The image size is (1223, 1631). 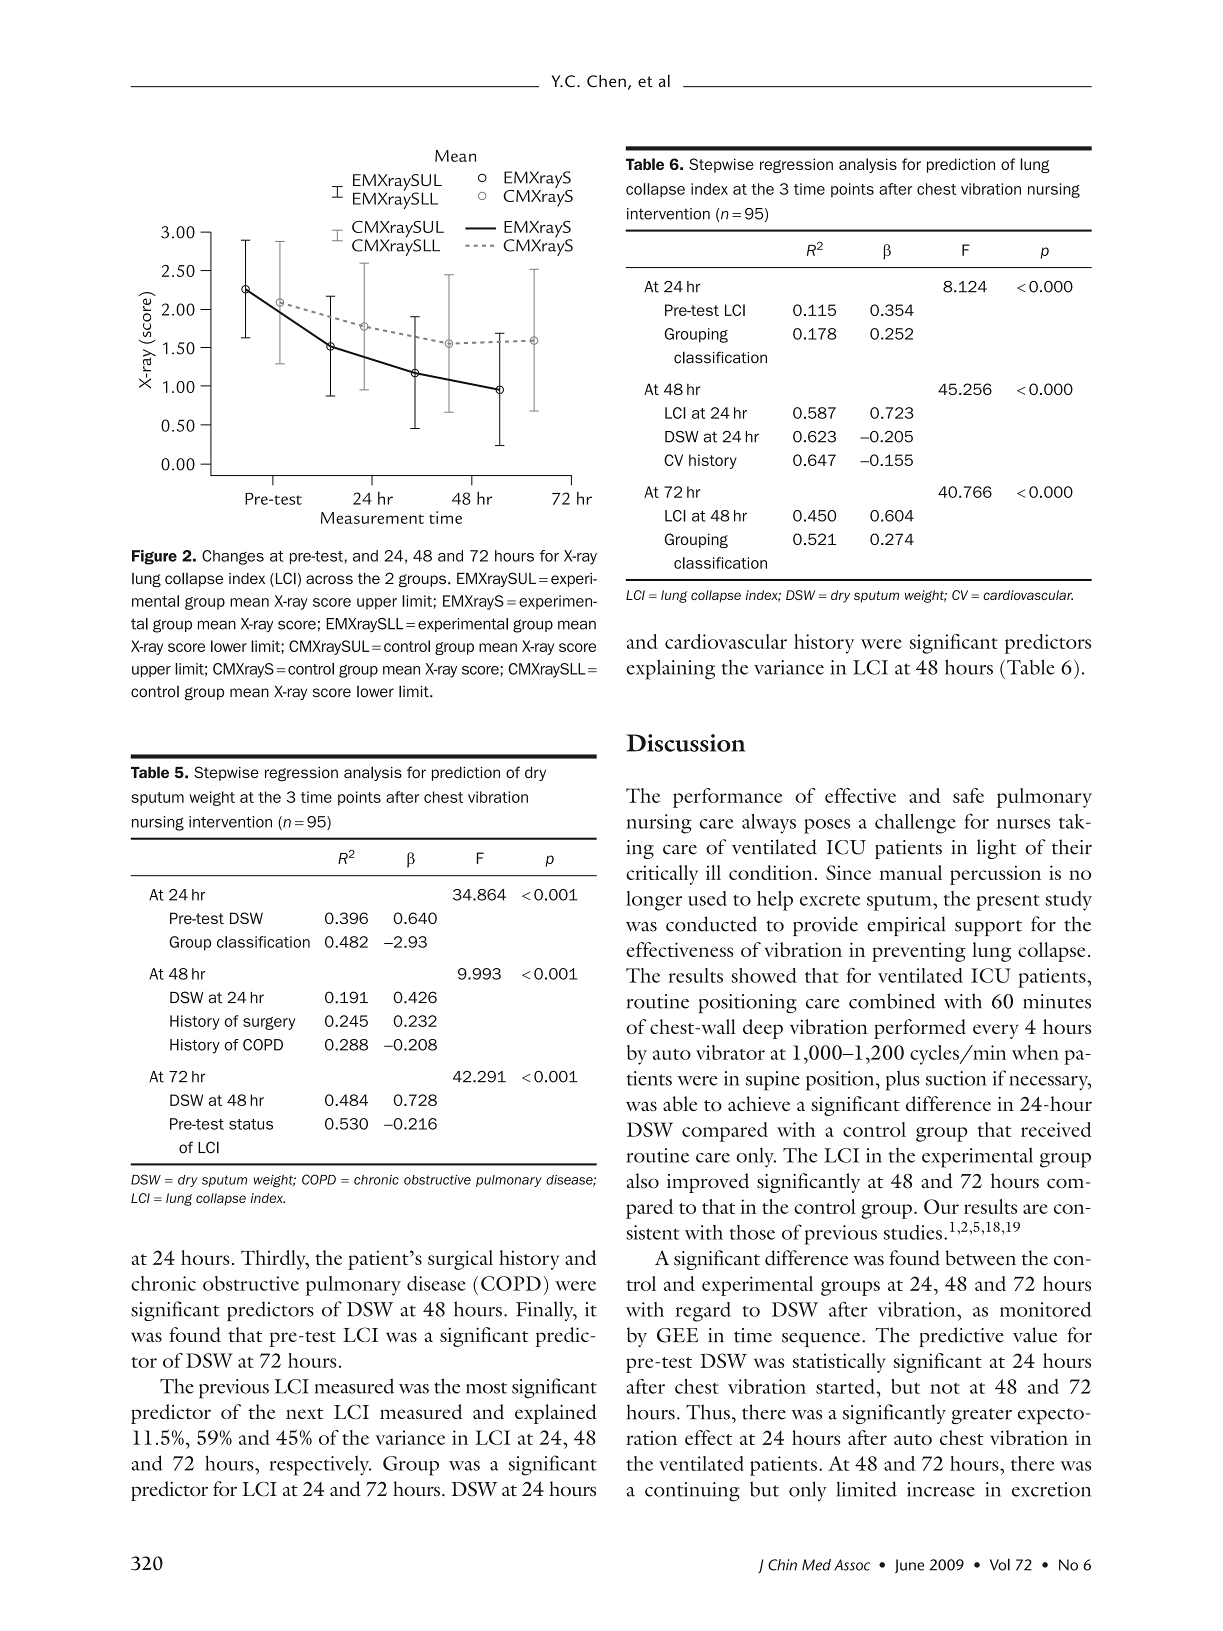 What do you see at coordinates (692, 1492) in the screenshot?
I see `continuing` at bounding box center [692, 1492].
